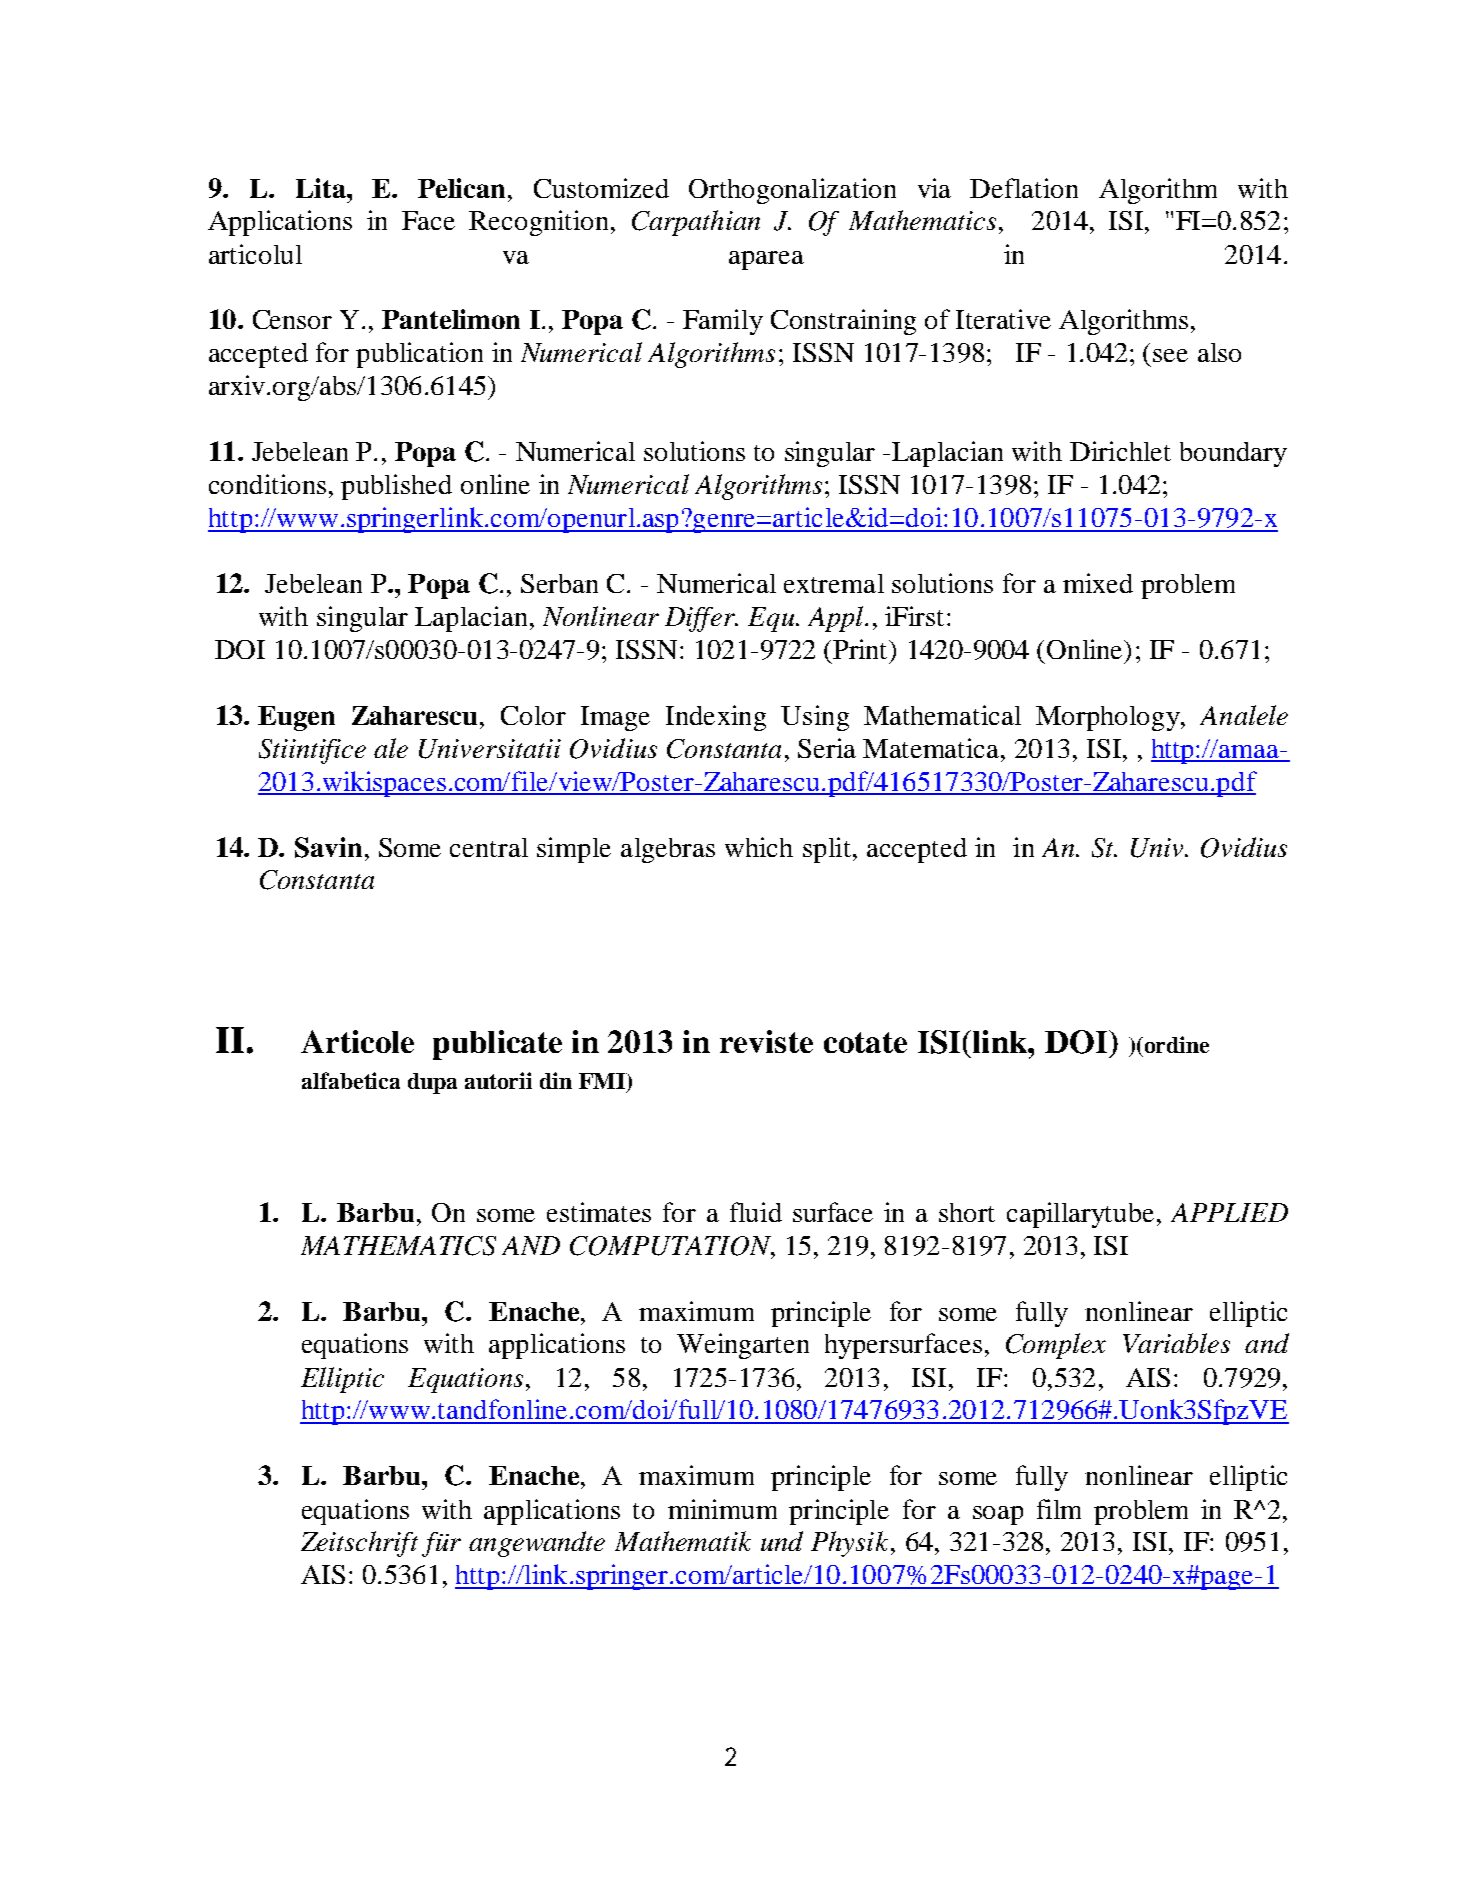 The width and height of the image is (1461, 1891). What do you see at coordinates (328, 847) in the image?
I see `Savin` at bounding box center [328, 847].
